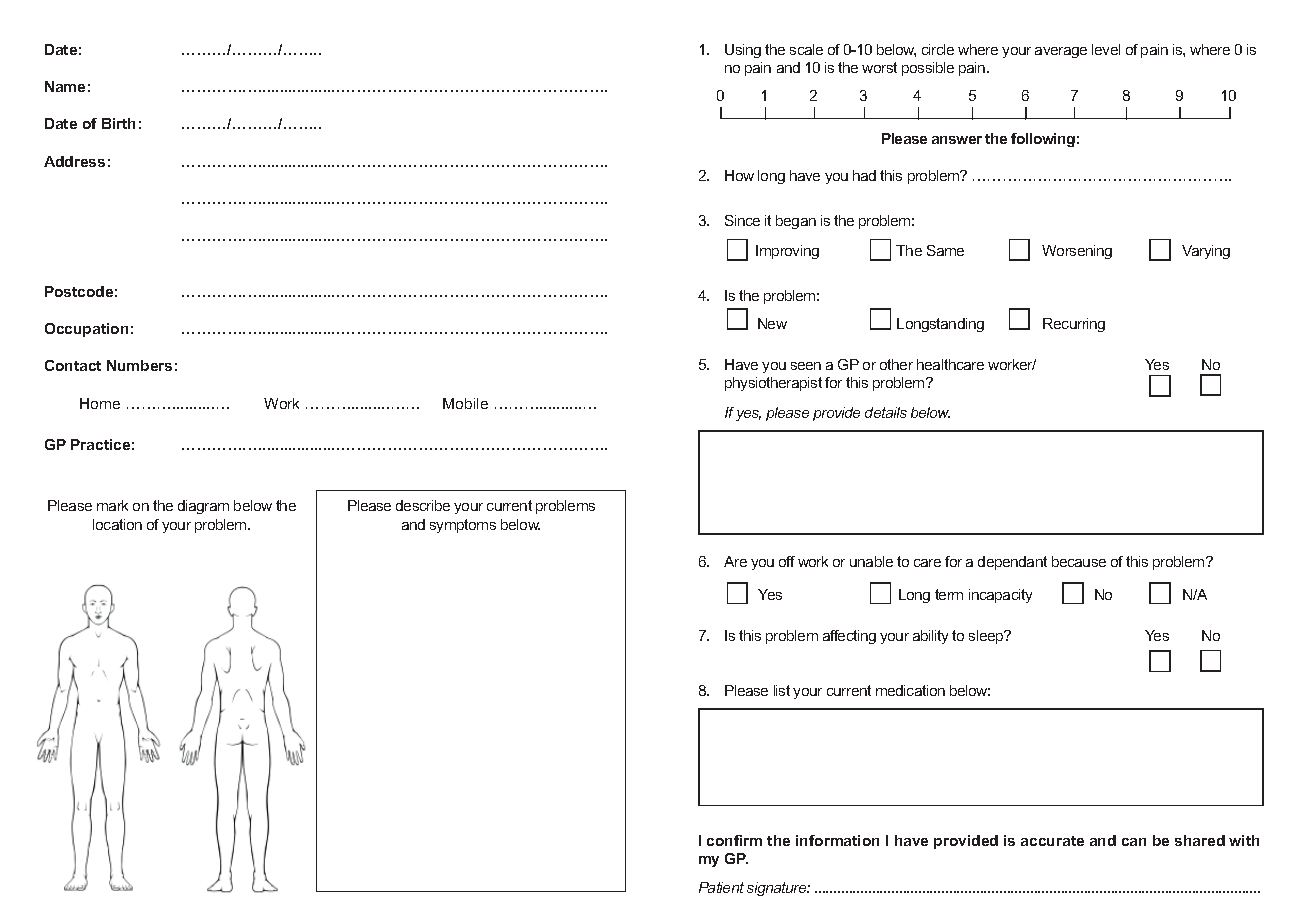 The height and width of the document is (924, 1308). What do you see at coordinates (1079, 561) in the document?
I see `because` at bounding box center [1079, 561].
